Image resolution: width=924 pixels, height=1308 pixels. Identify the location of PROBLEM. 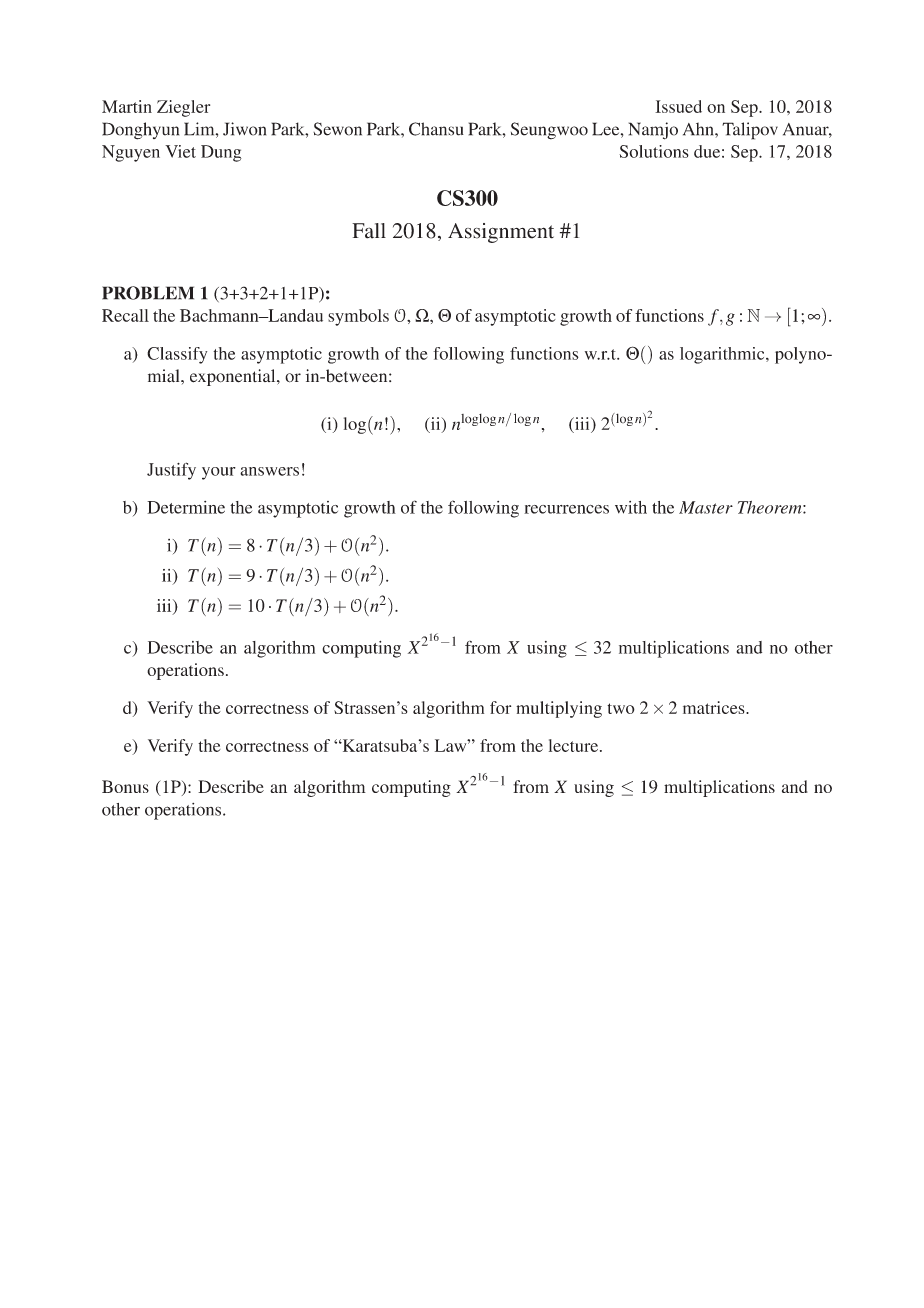
(148, 293).
